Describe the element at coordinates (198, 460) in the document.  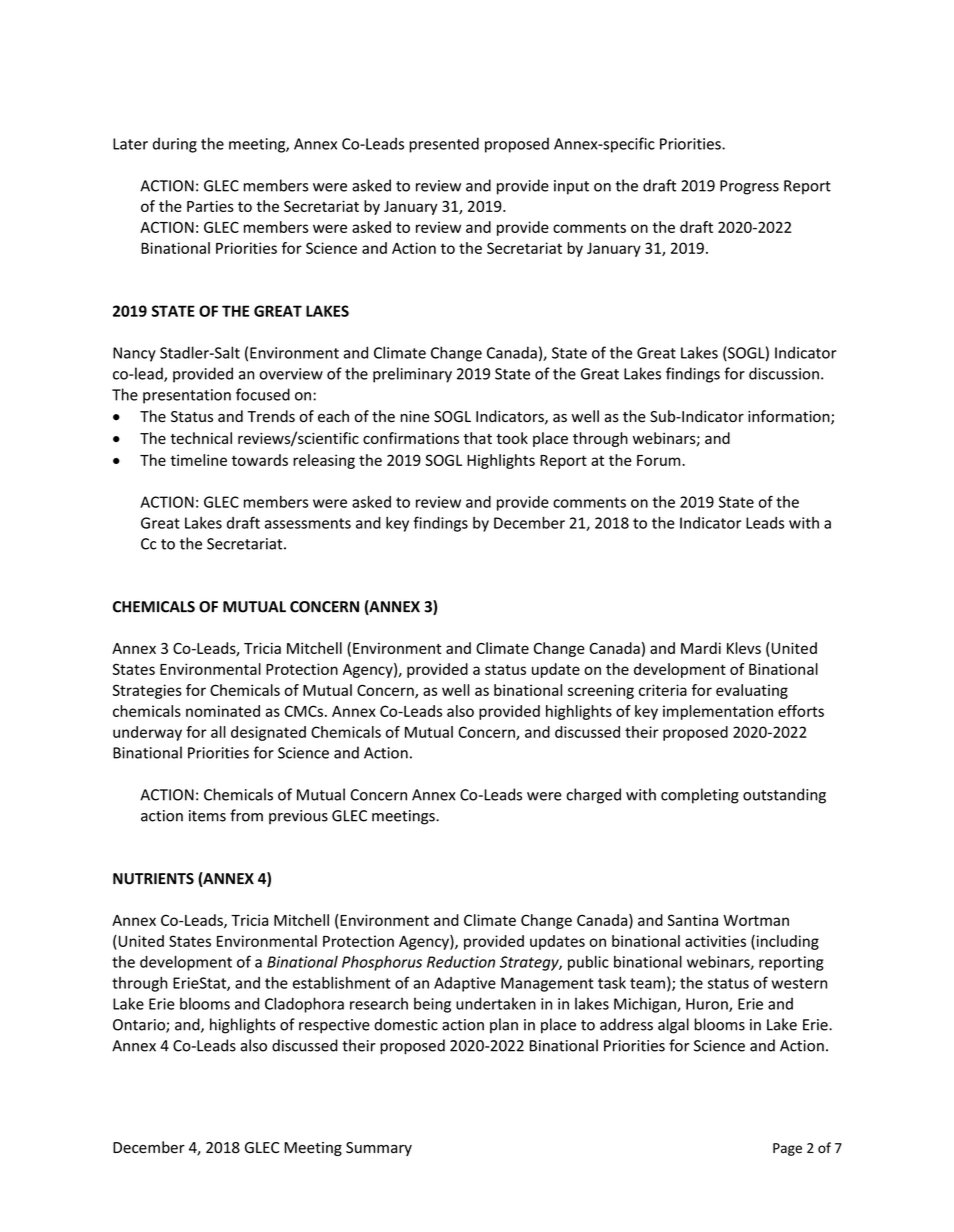
I see `timeline` at that location.
